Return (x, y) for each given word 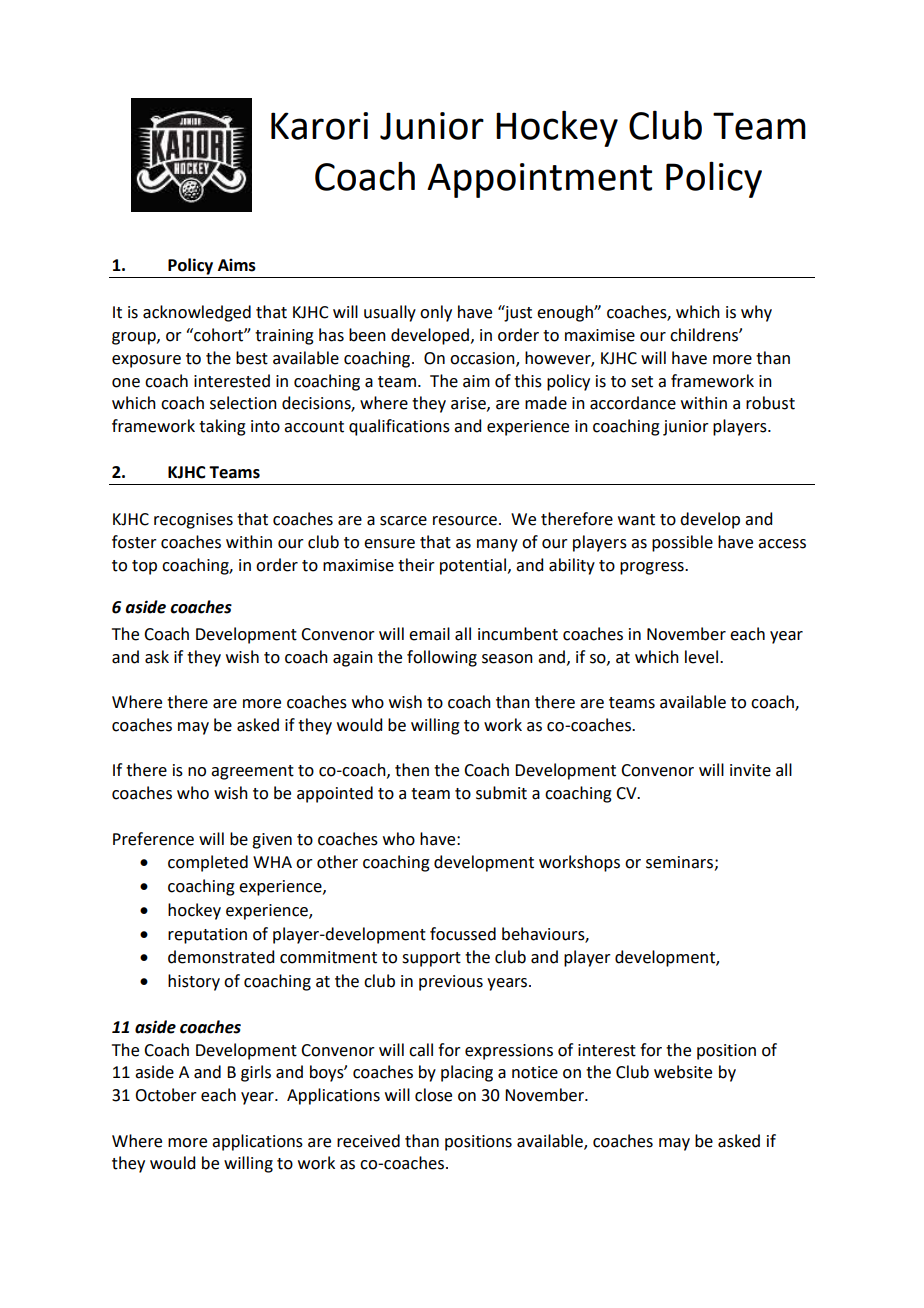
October (166, 1095)
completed (208, 863)
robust (770, 403)
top (144, 567)
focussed (463, 934)
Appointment (539, 180)
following (442, 658)
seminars (680, 863)
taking (222, 427)
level (701, 657)
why (756, 313)
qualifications (399, 427)
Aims (237, 265)
